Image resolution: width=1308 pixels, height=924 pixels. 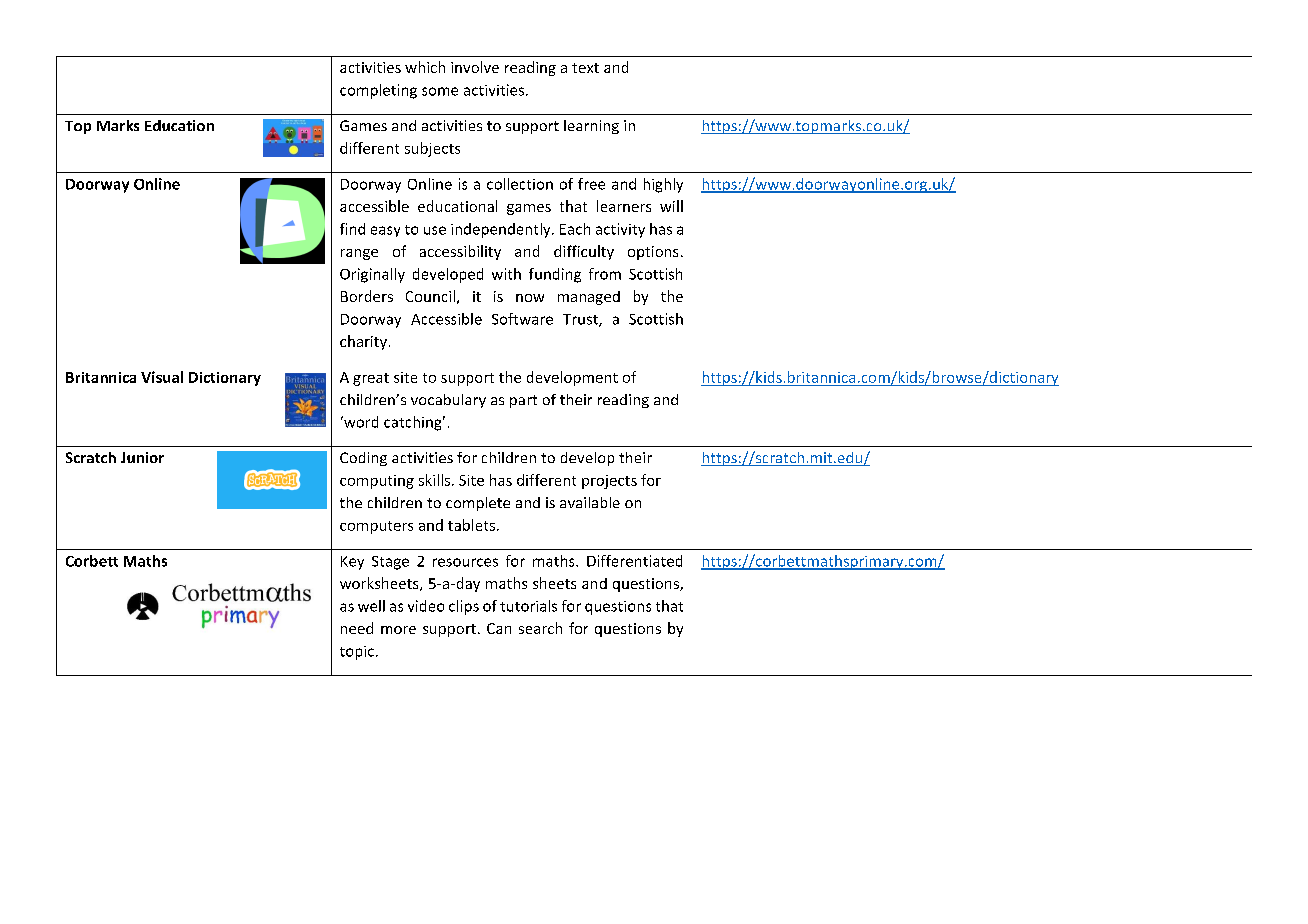 What do you see at coordinates (142, 457) in the page?
I see `Junior` at bounding box center [142, 457].
